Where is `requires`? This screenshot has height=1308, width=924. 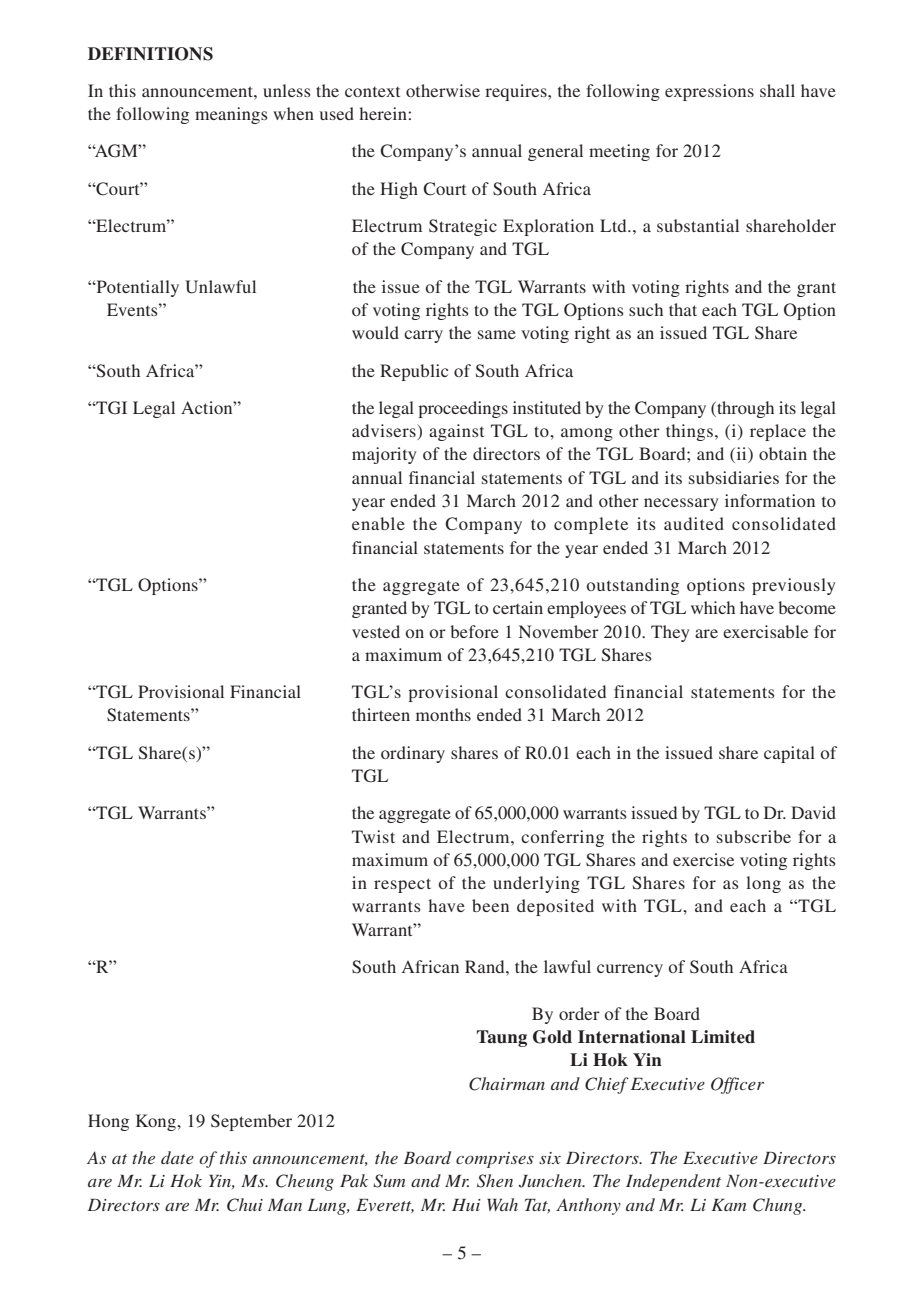
requires is located at coordinates (517, 92).
